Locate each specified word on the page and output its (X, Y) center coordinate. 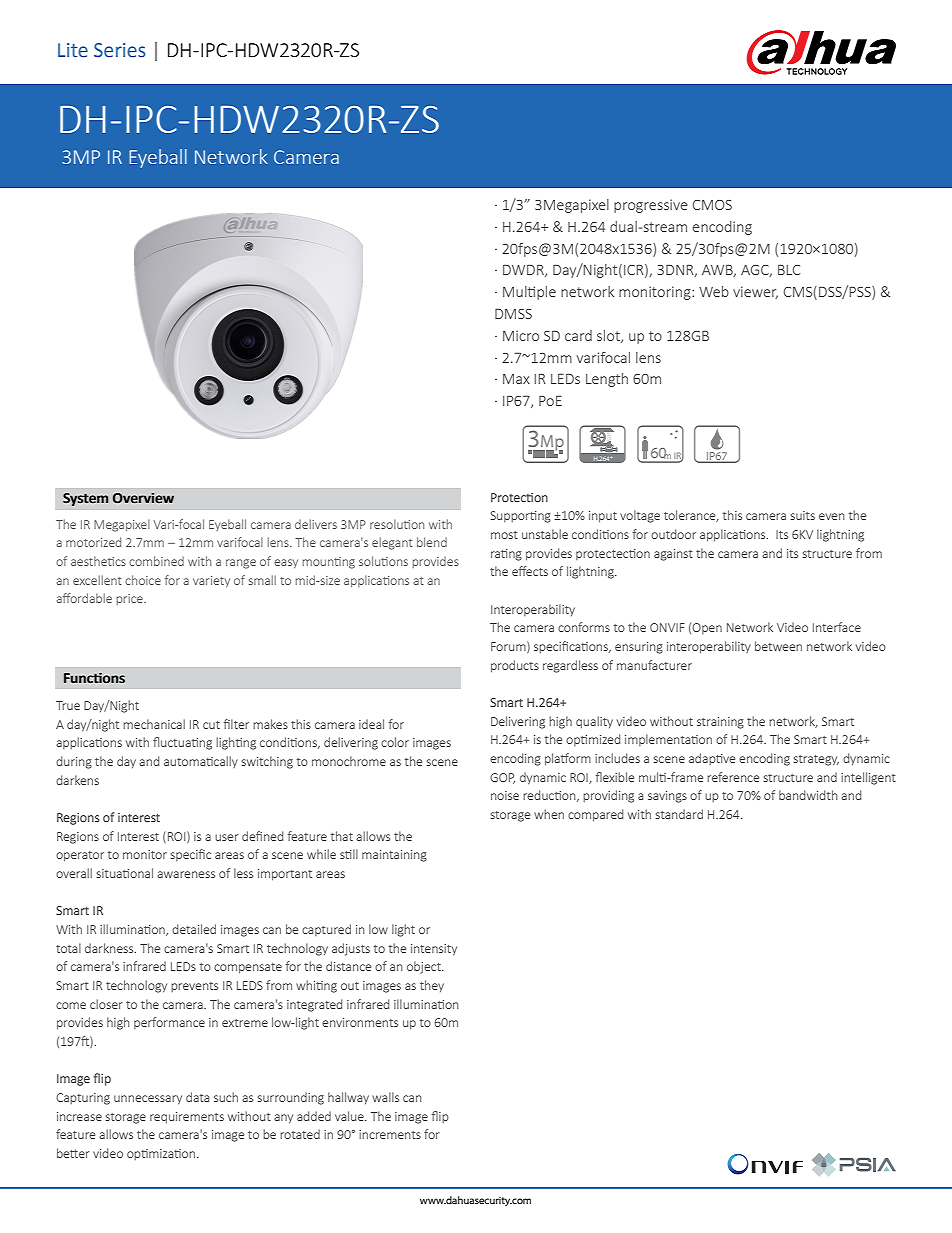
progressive (651, 206)
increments (390, 1134)
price (131, 599)
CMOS (712, 205)
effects (530, 571)
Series (120, 50)
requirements (187, 1118)
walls (385, 1097)
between (778, 646)
